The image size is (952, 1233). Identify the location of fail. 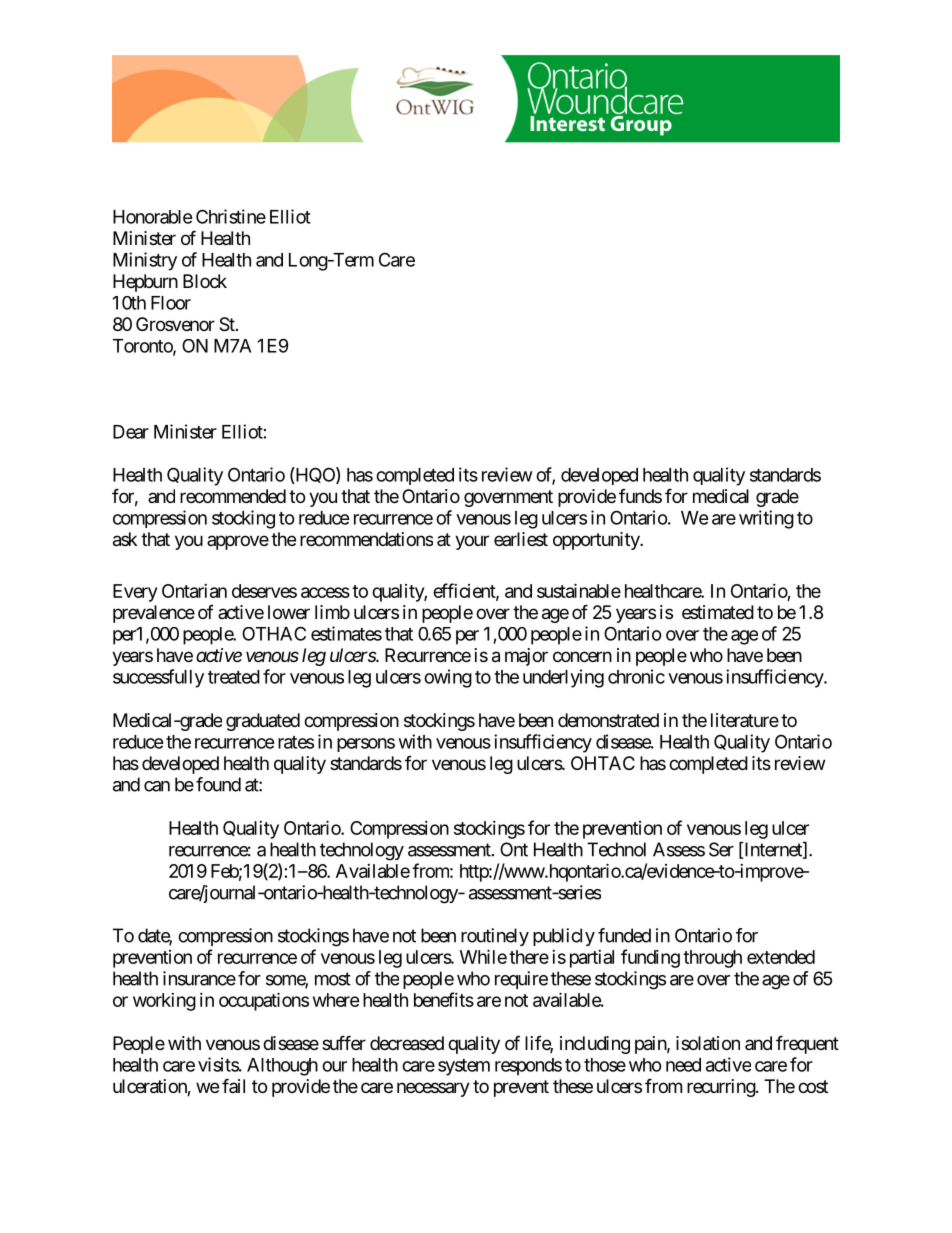
(233, 1085).
